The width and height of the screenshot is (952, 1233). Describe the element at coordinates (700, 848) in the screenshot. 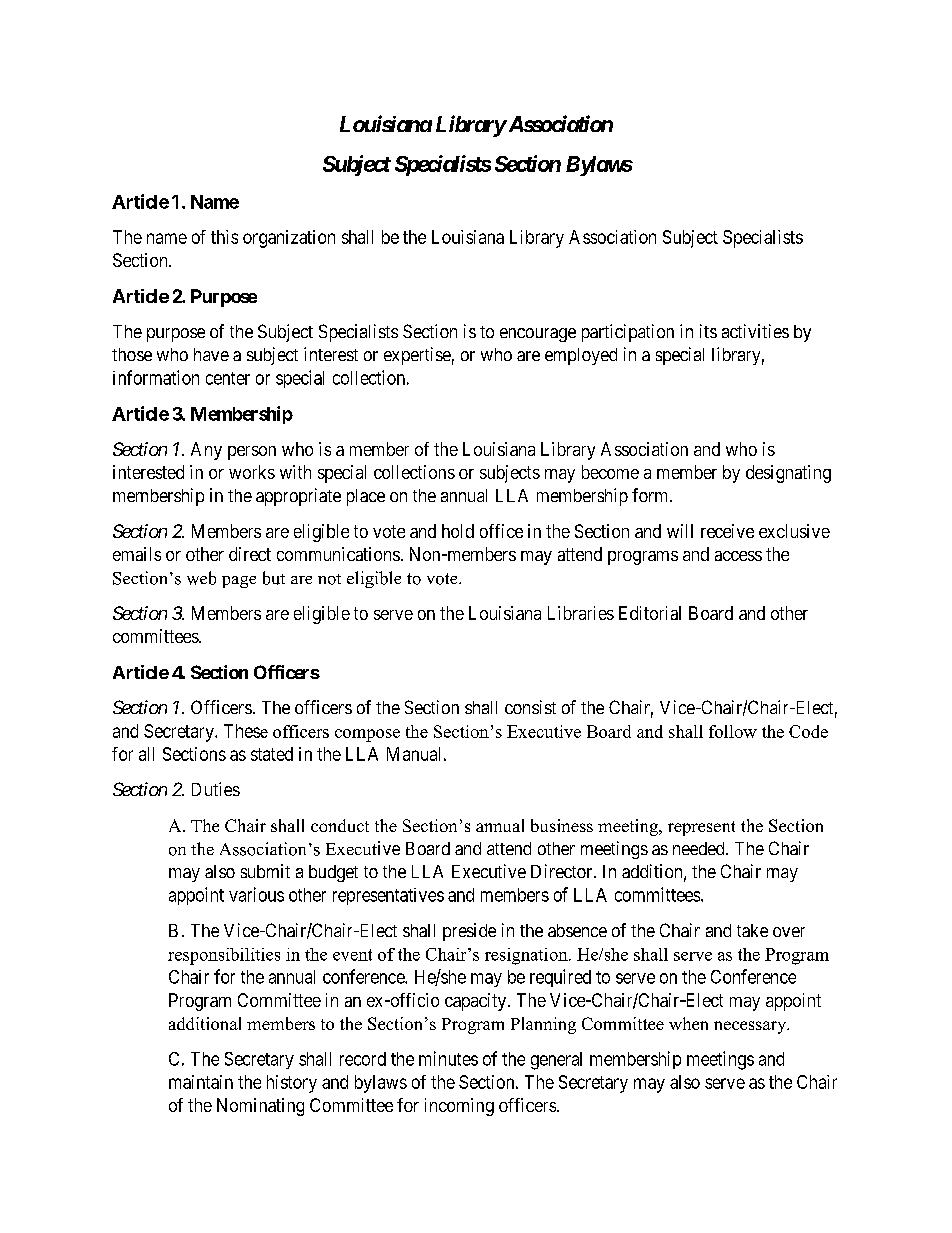

I see `needed` at that location.
